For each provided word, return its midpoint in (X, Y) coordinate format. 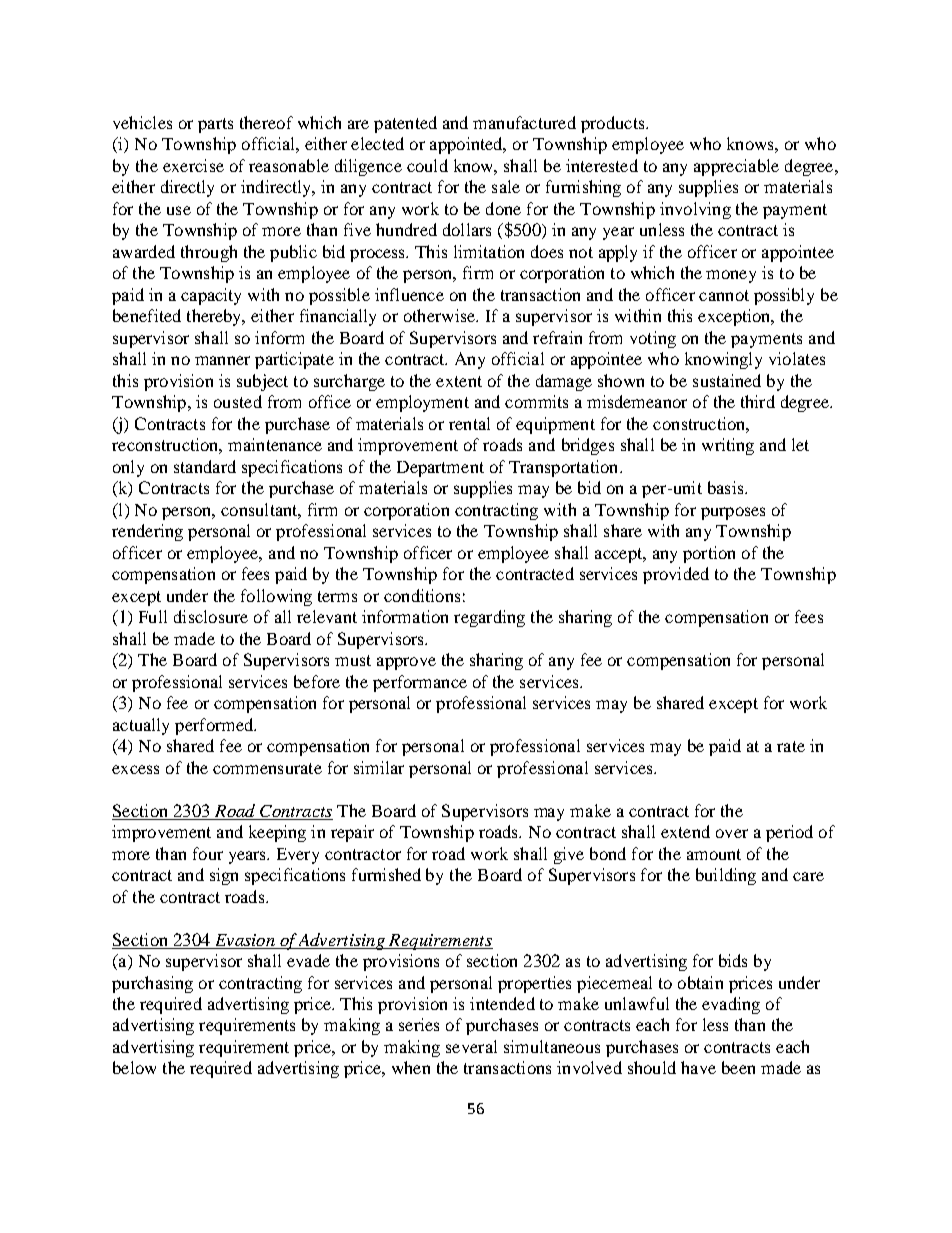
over (732, 833)
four (208, 853)
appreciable (736, 167)
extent (459, 381)
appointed (467, 145)
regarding (489, 618)
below (134, 1067)
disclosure (211, 616)
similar (379, 767)
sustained (727, 380)
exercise (193, 165)
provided (676, 575)
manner (222, 360)
